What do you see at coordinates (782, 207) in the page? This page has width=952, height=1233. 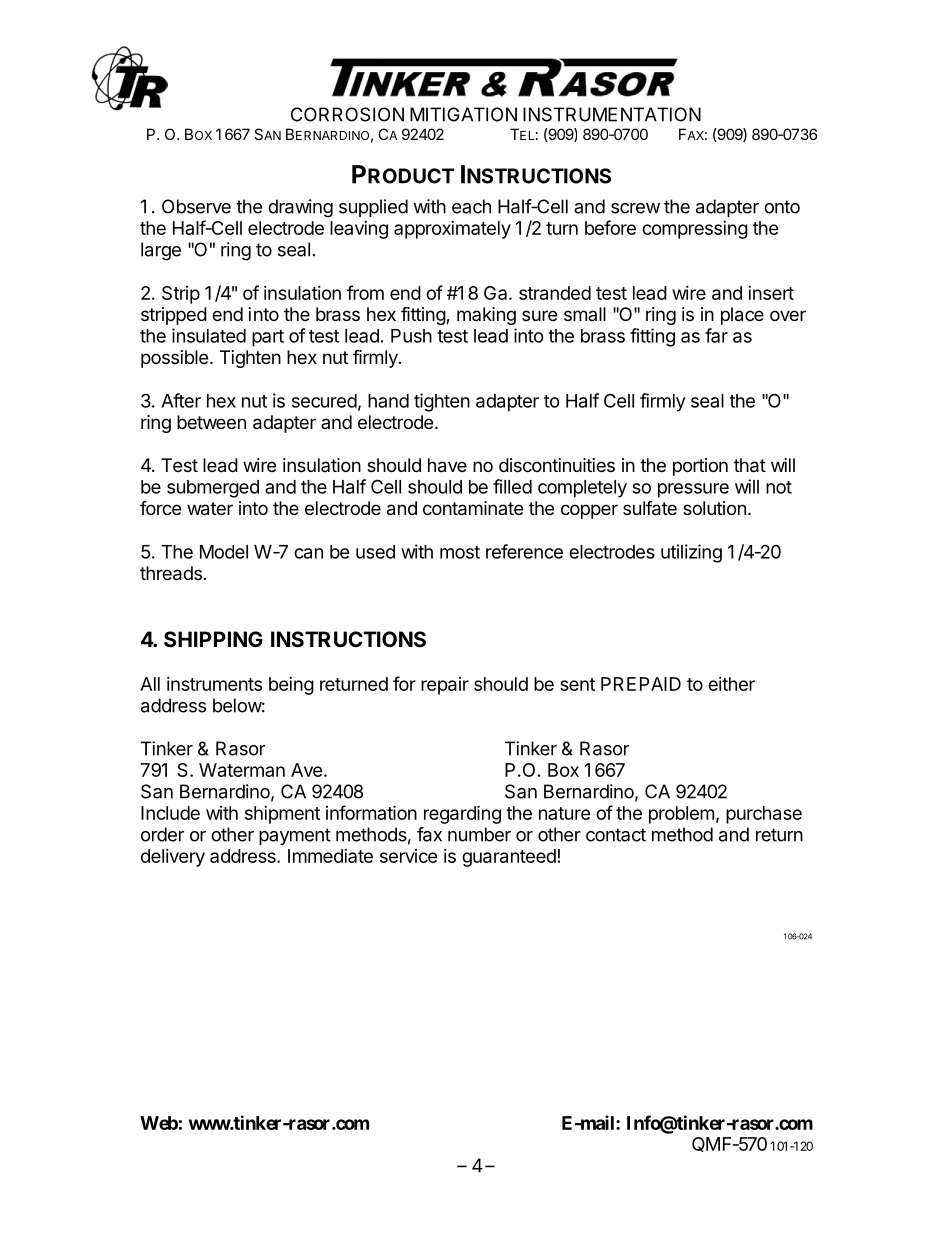 I see `onto` at bounding box center [782, 207].
